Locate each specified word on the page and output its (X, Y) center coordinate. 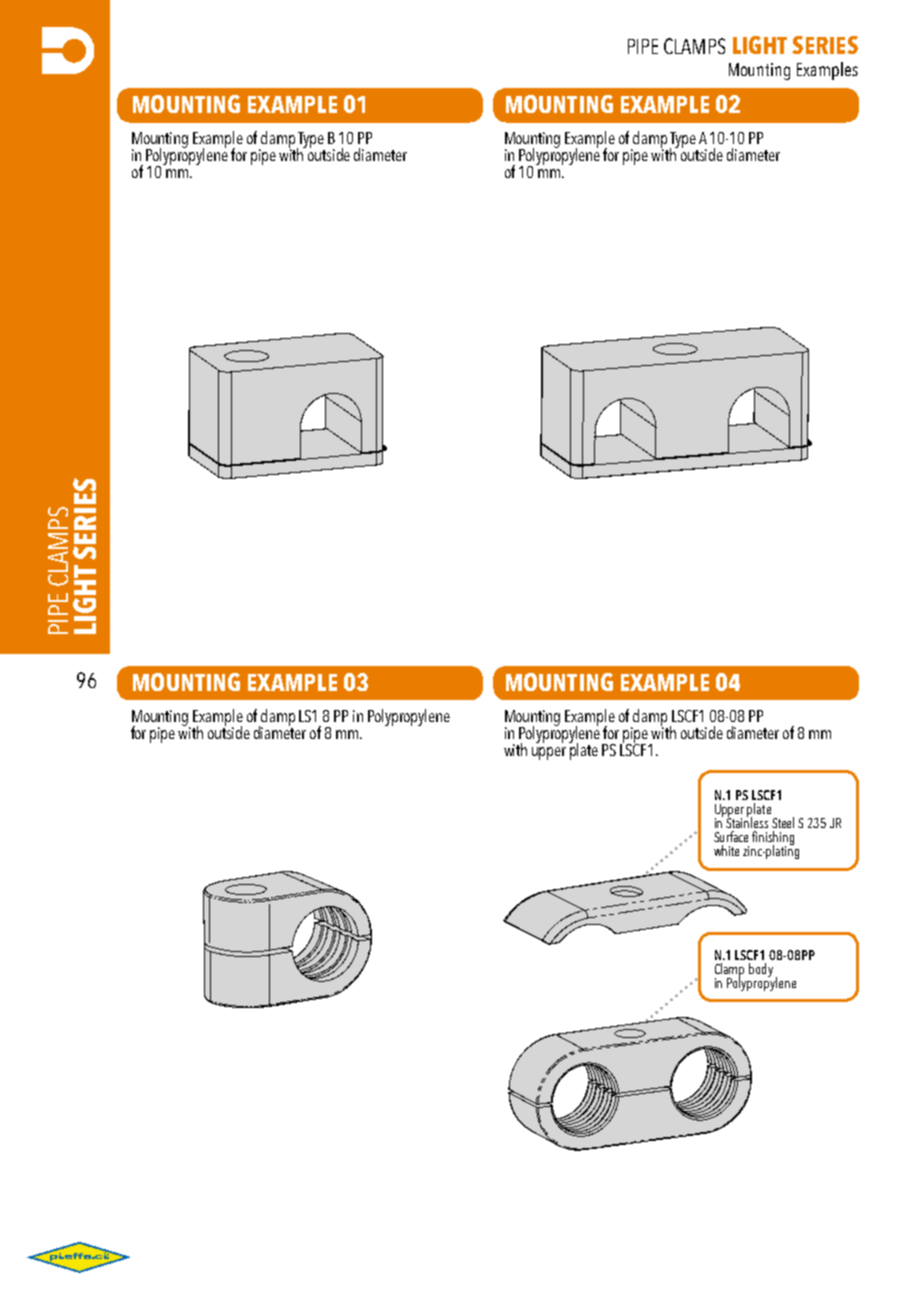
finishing (773, 839)
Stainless (747, 821)
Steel (783, 822)
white (726, 850)
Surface (731, 836)
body (761, 970)
